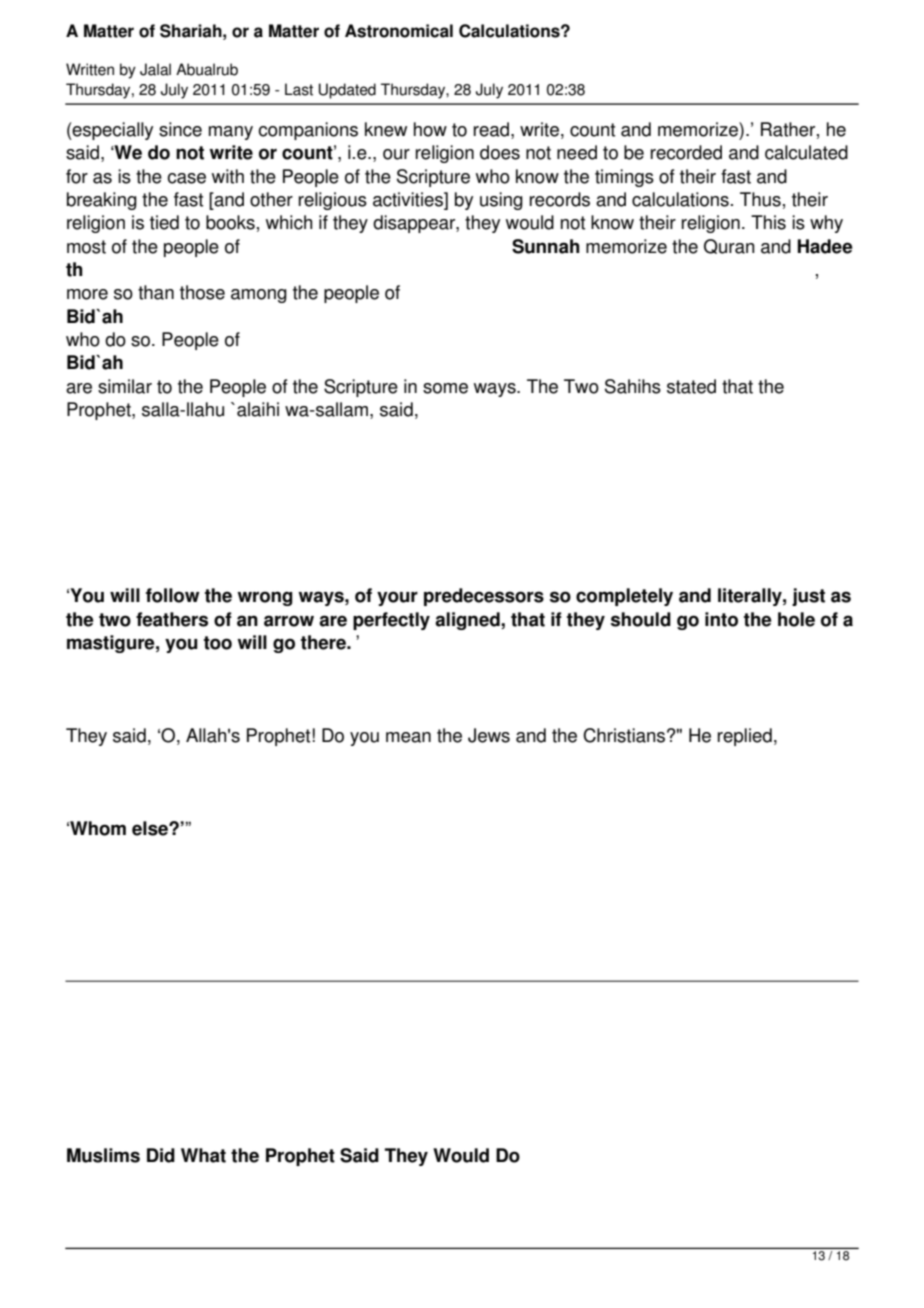 The image size is (924, 1308). Describe the element at coordinates (745, 737) in the screenshot. I see `replied` at that location.
